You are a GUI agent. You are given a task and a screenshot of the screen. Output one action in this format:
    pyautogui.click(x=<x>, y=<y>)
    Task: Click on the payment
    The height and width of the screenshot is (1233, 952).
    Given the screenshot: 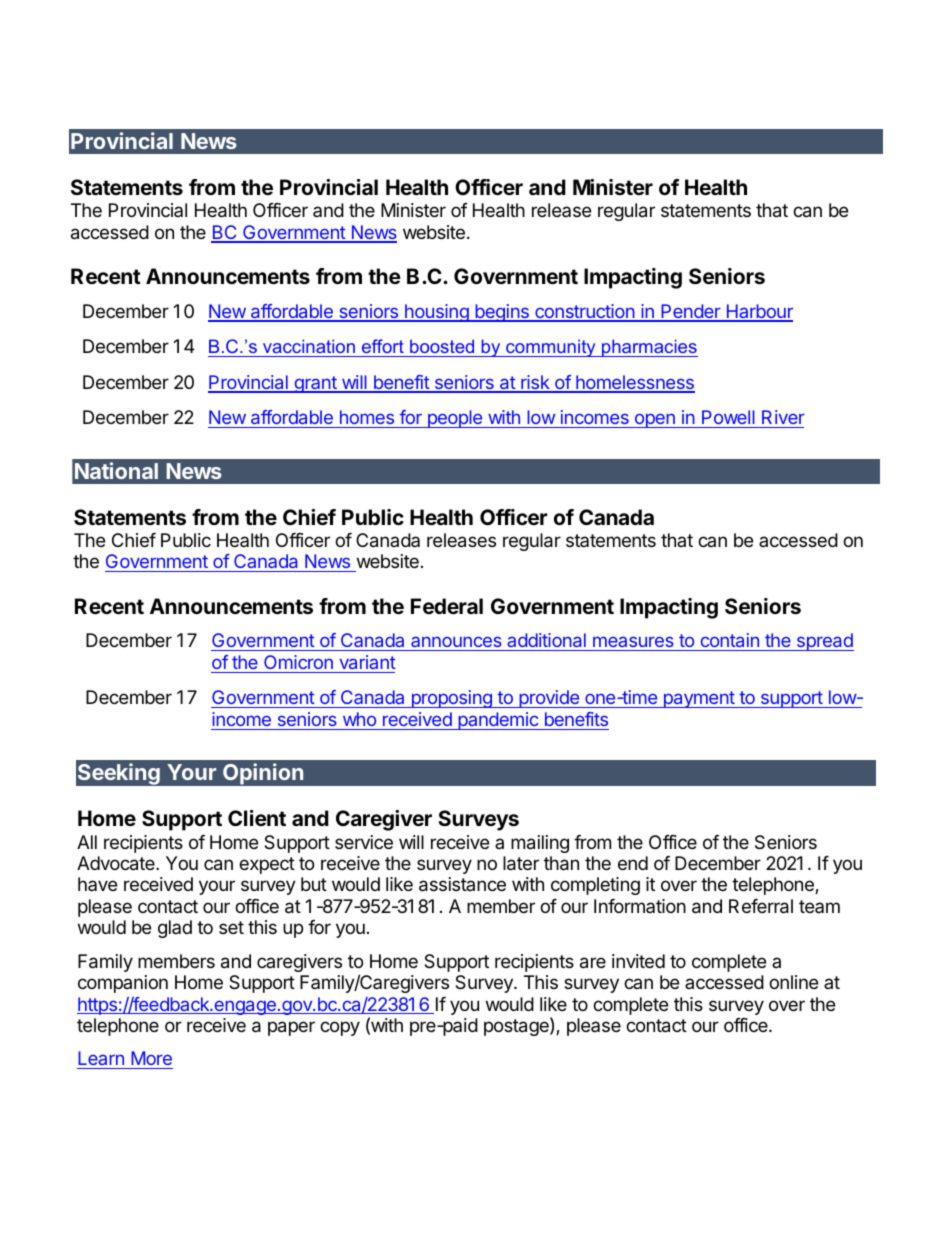 What is the action you would take?
    pyautogui.click(x=698, y=699)
